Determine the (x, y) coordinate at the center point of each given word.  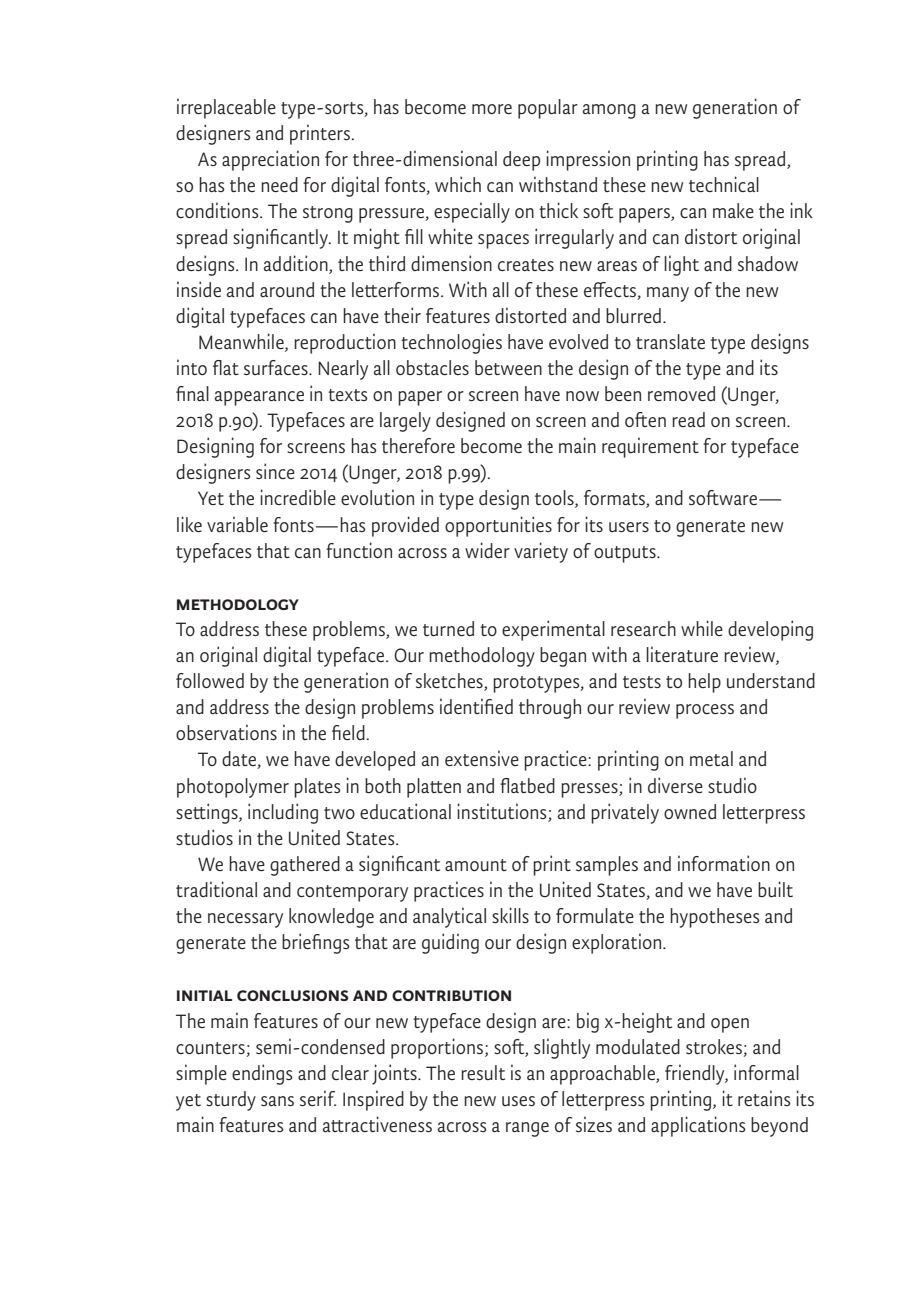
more (492, 109)
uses (518, 1101)
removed (681, 393)
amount (476, 865)
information (724, 863)
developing (770, 630)
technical (724, 184)
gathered (305, 866)
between (508, 367)
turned (448, 628)
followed (210, 680)
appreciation (270, 160)
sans (277, 1101)
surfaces (277, 367)
